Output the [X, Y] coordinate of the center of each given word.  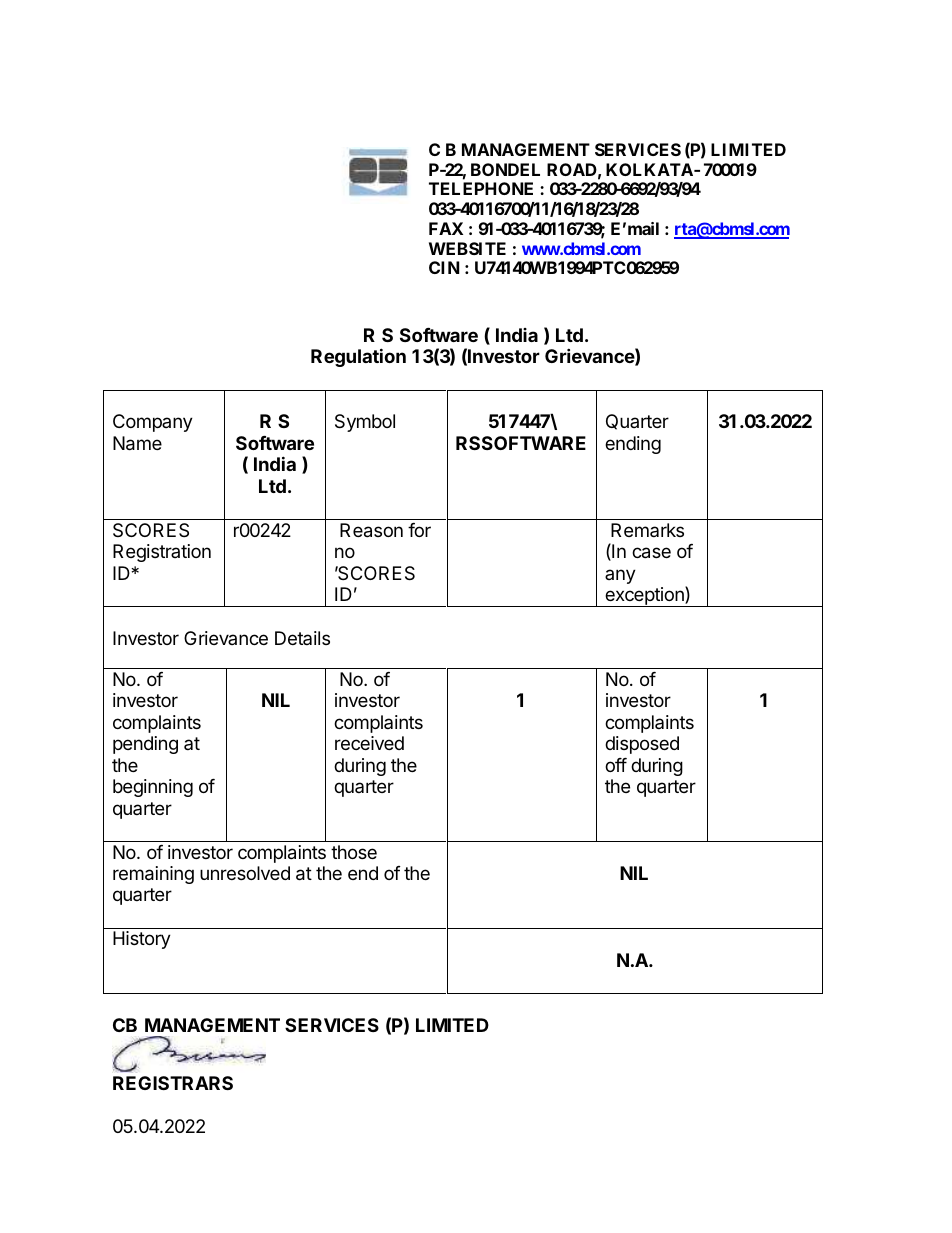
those [354, 852]
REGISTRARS [173, 1083]
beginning [153, 788]
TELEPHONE [481, 188]
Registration [162, 553]
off [616, 765]
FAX [446, 228]
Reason [371, 530]
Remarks [647, 530]
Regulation [358, 357]
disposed [642, 745]
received [369, 743]
